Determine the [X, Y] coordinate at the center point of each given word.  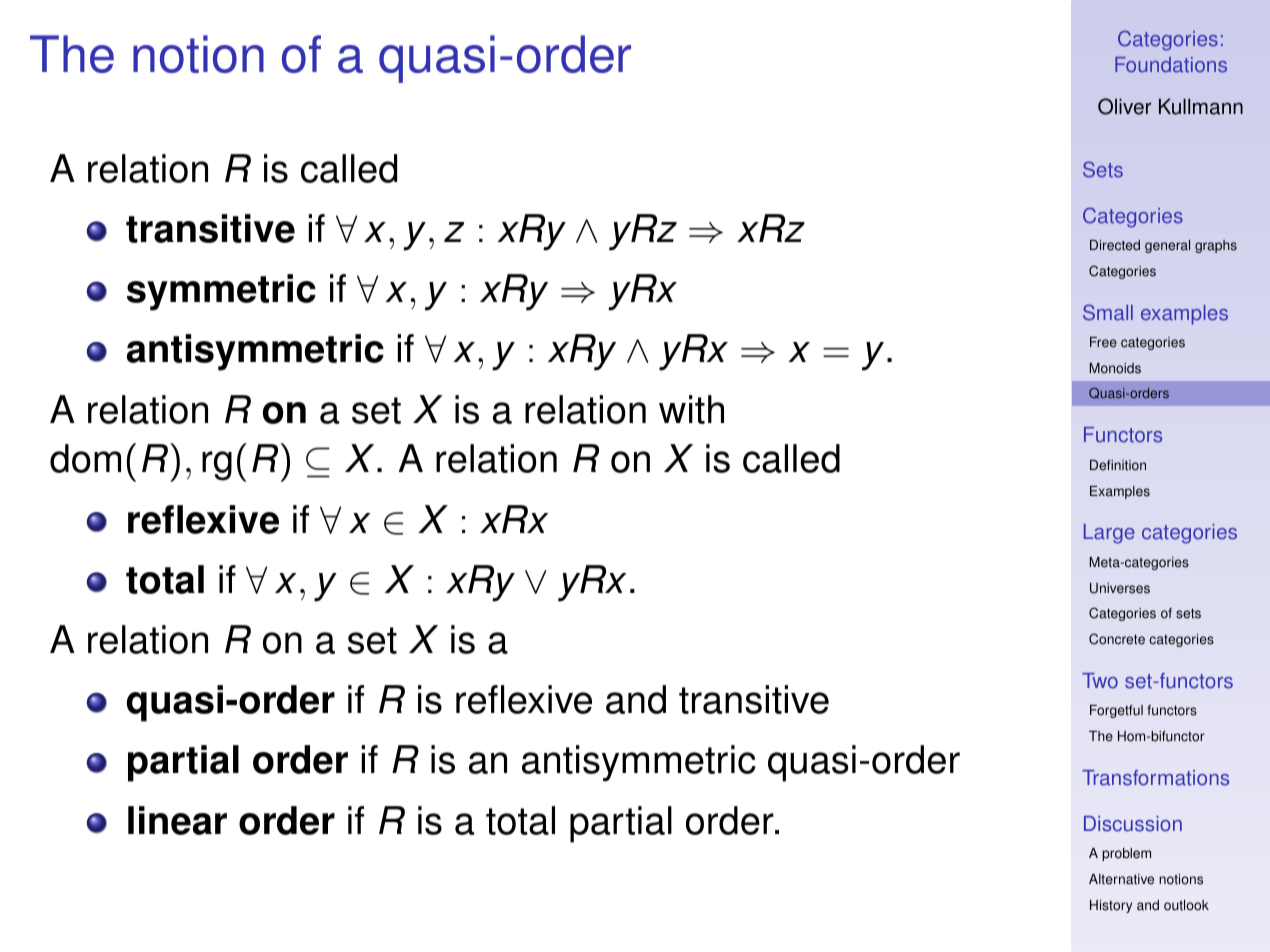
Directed [1115, 245]
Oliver [1124, 106]
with [691, 409]
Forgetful [1116, 711]
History [1111, 906]
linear [177, 820]
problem [1126, 854]
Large [1109, 534]
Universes [1120, 588]
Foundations [1171, 65]
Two [1100, 681]
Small [1108, 312]
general [1167, 246]
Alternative [1121, 879]
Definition [1118, 465]
